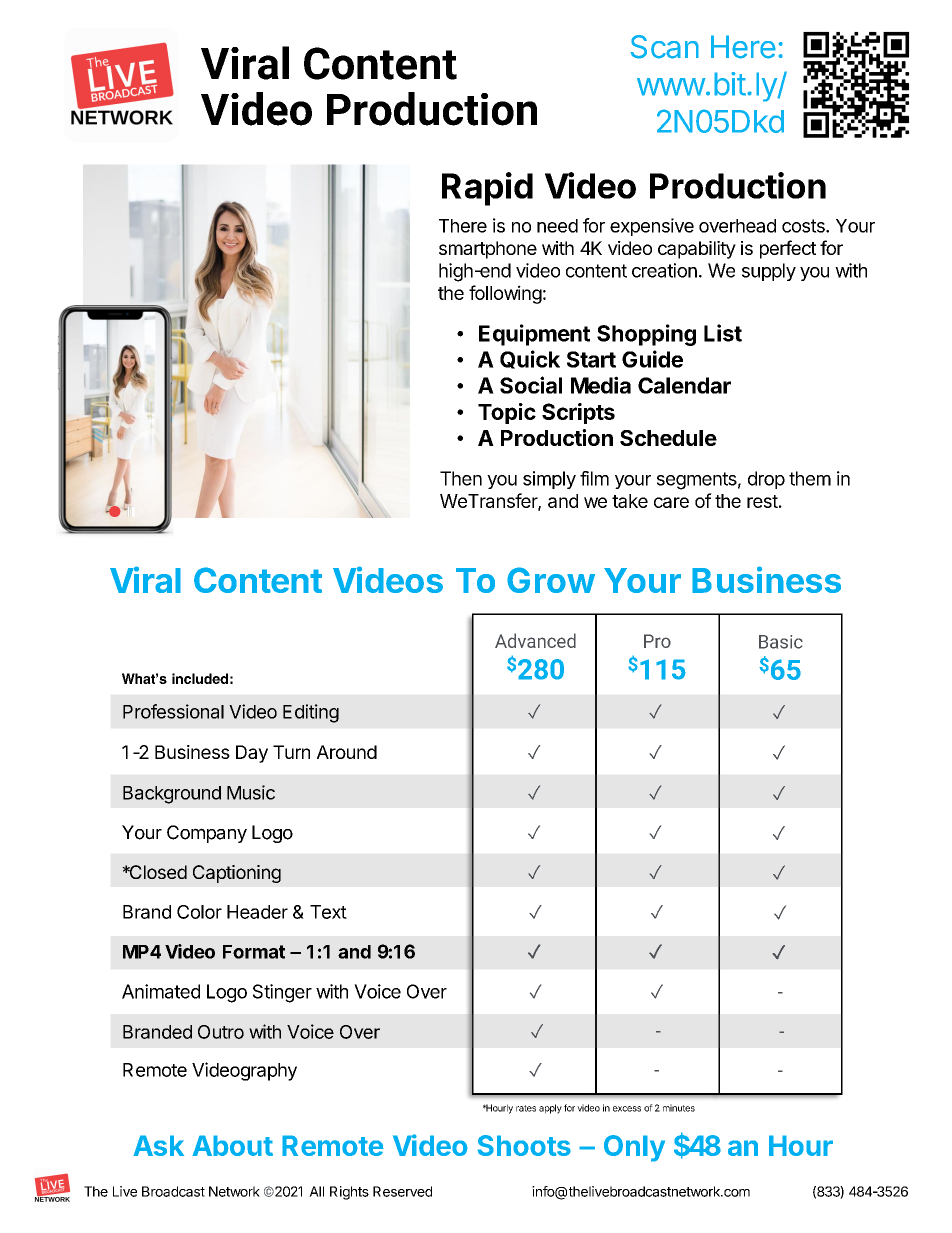 Image resolution: width=952 pixels, height=1233 pixels. Describe the element at coordinates (487, 189) in the image. I see `Rapid` at that location.
